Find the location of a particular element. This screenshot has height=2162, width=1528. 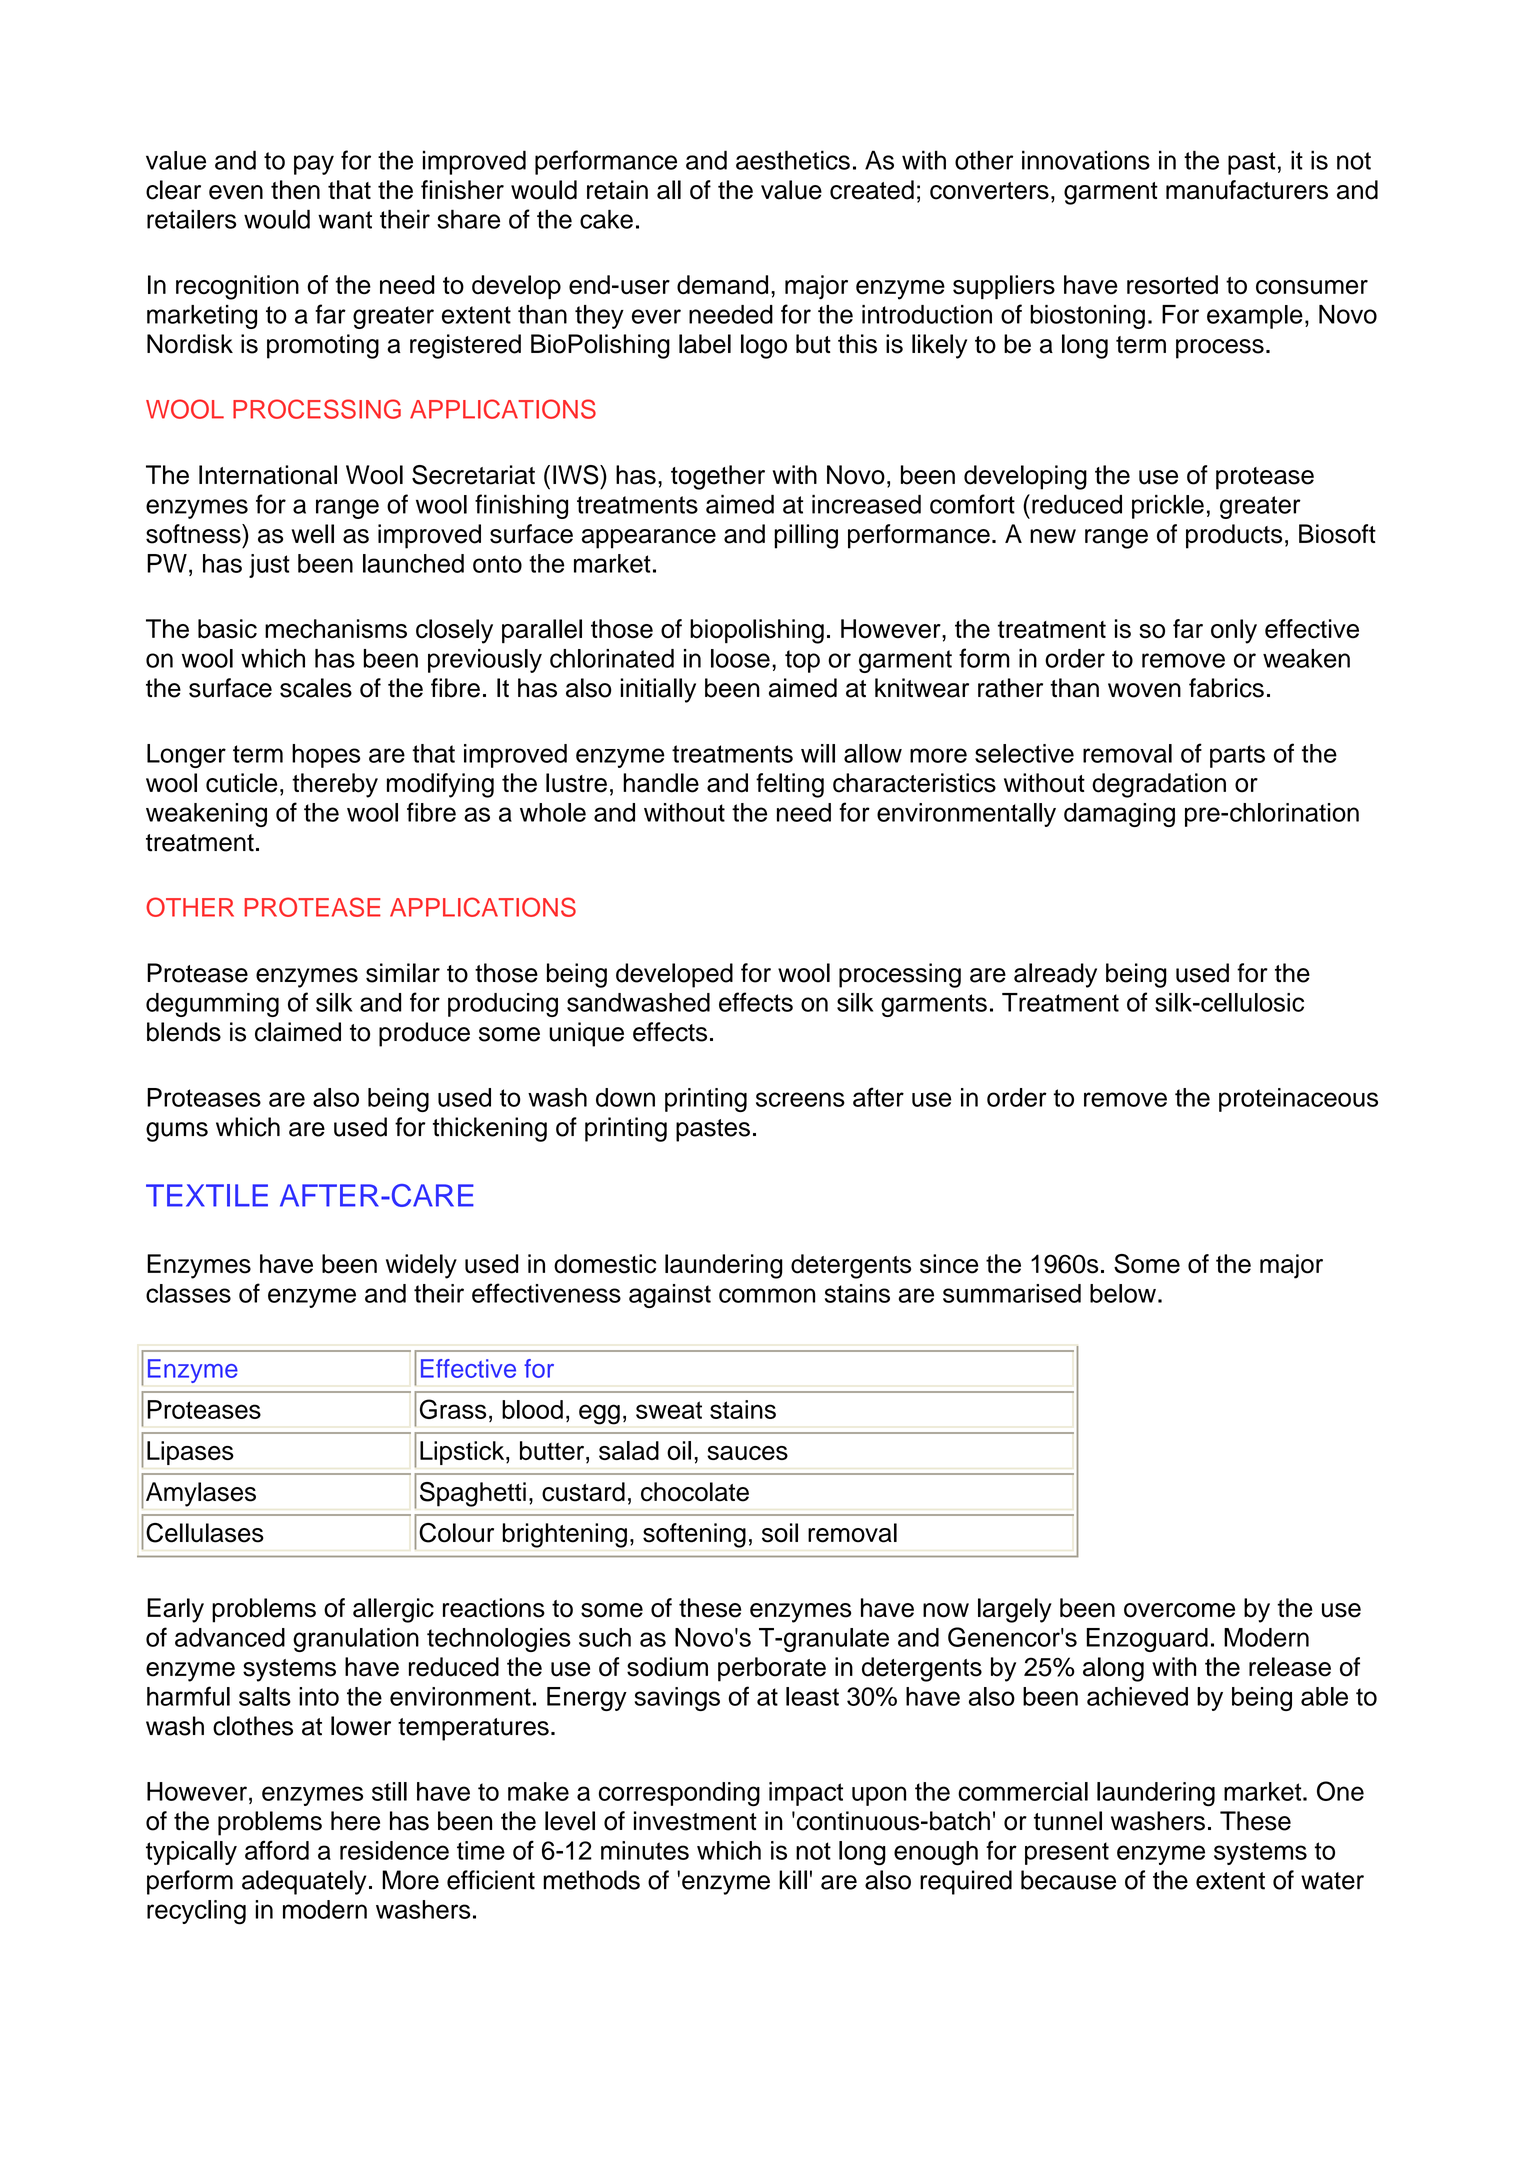

screens is located at coordinates (800, 1099).
